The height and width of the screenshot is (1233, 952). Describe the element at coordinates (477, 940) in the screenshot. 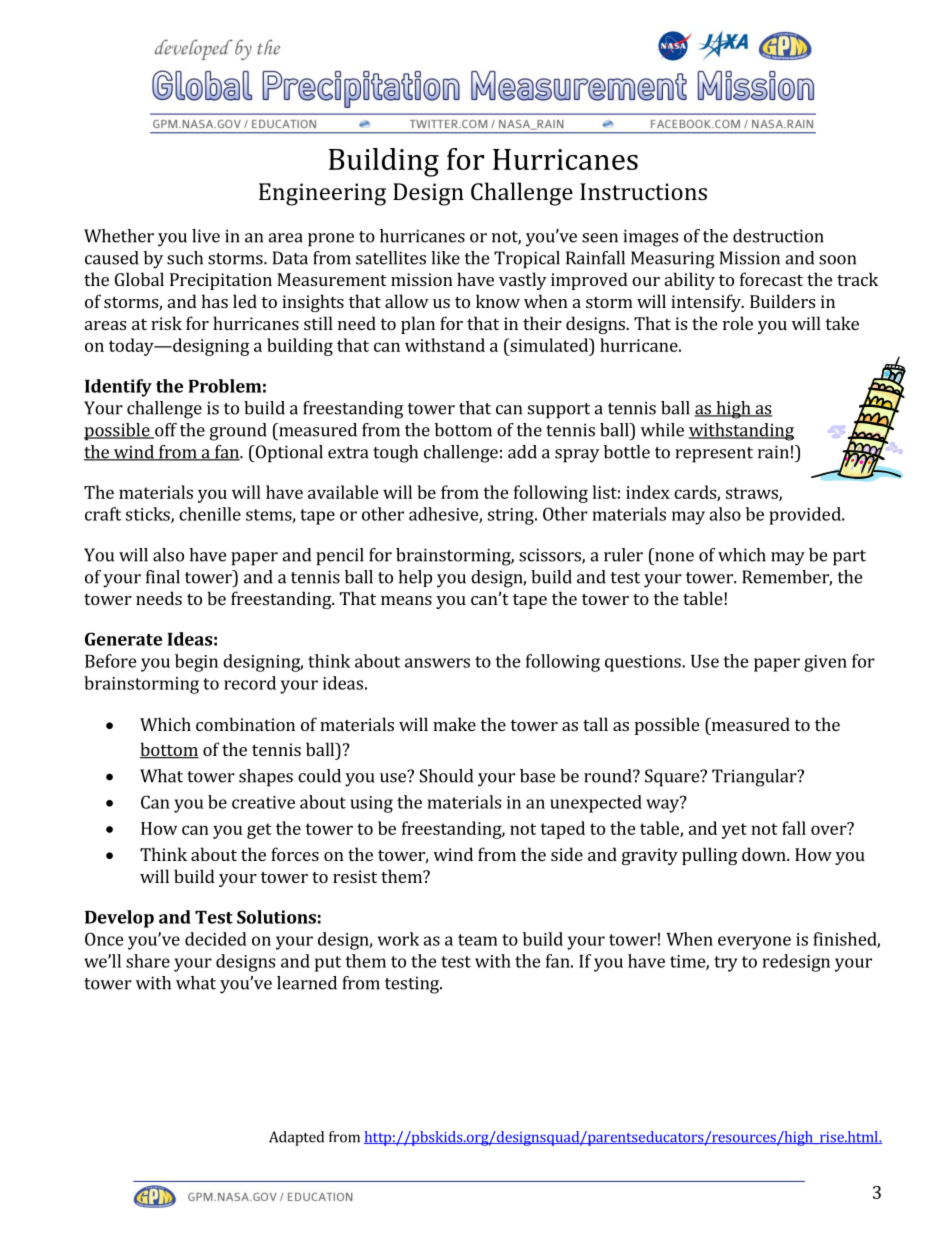

I see `team` at that location.
